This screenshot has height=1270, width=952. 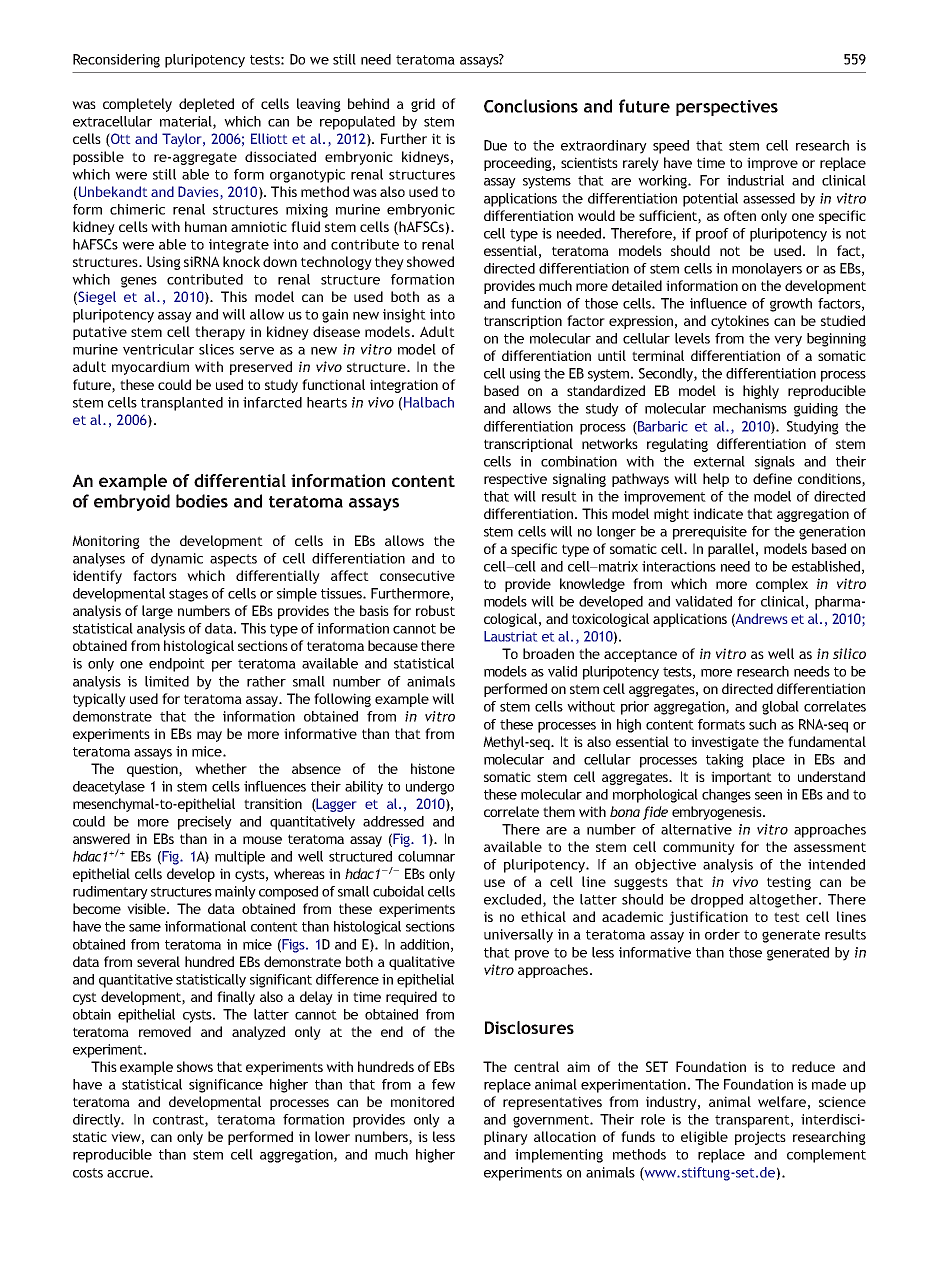 I want to click on respective, so click(x=515, y=480).
